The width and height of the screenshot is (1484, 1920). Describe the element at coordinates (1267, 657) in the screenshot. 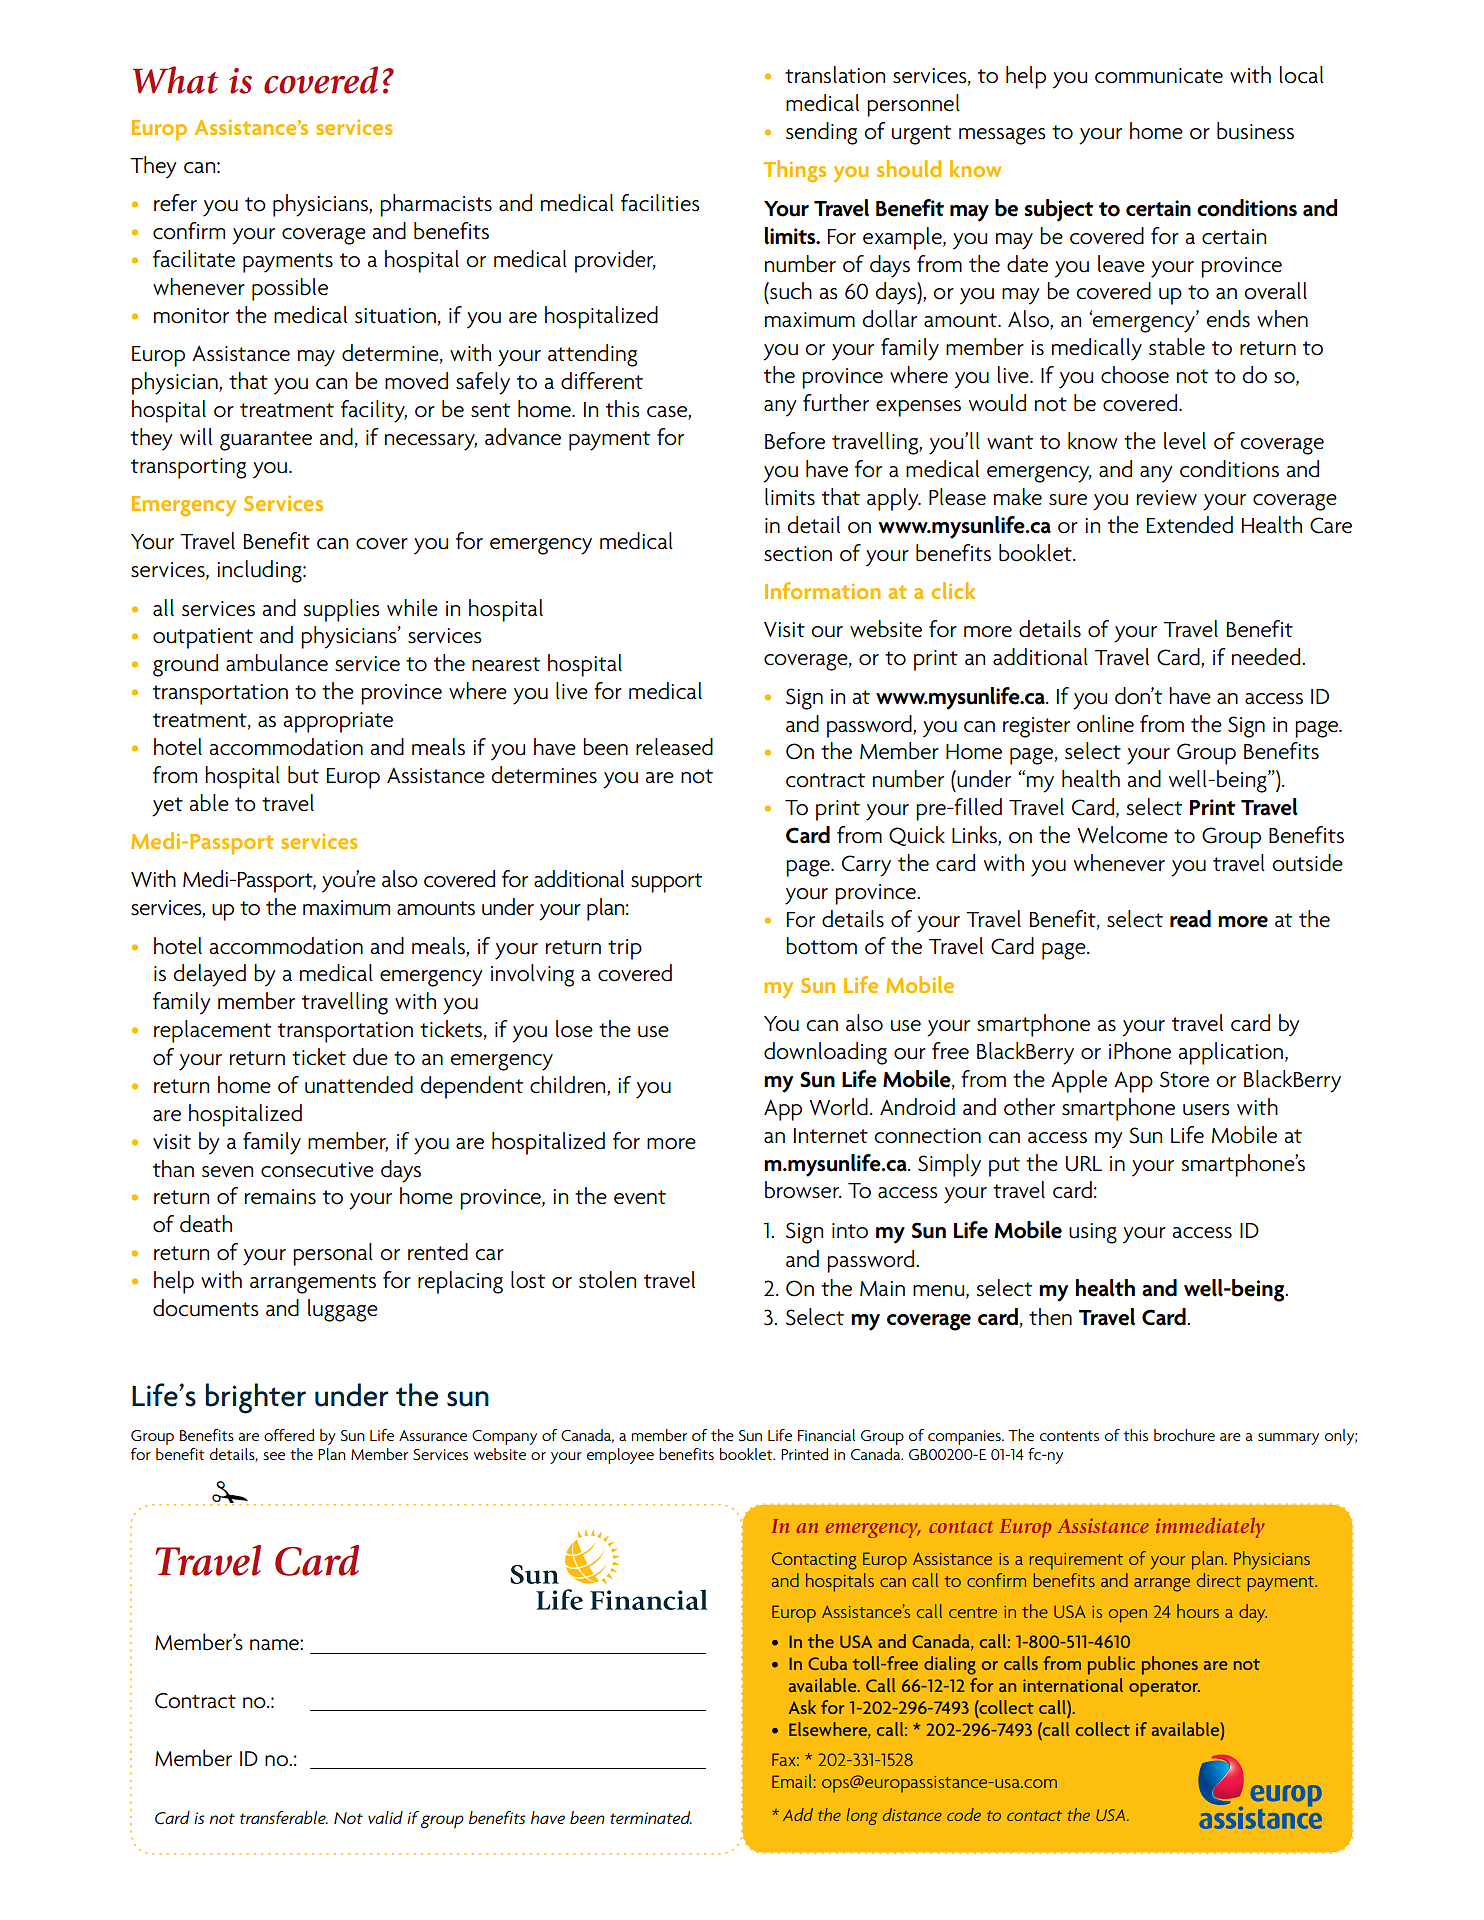

I see `needed` at that location.
